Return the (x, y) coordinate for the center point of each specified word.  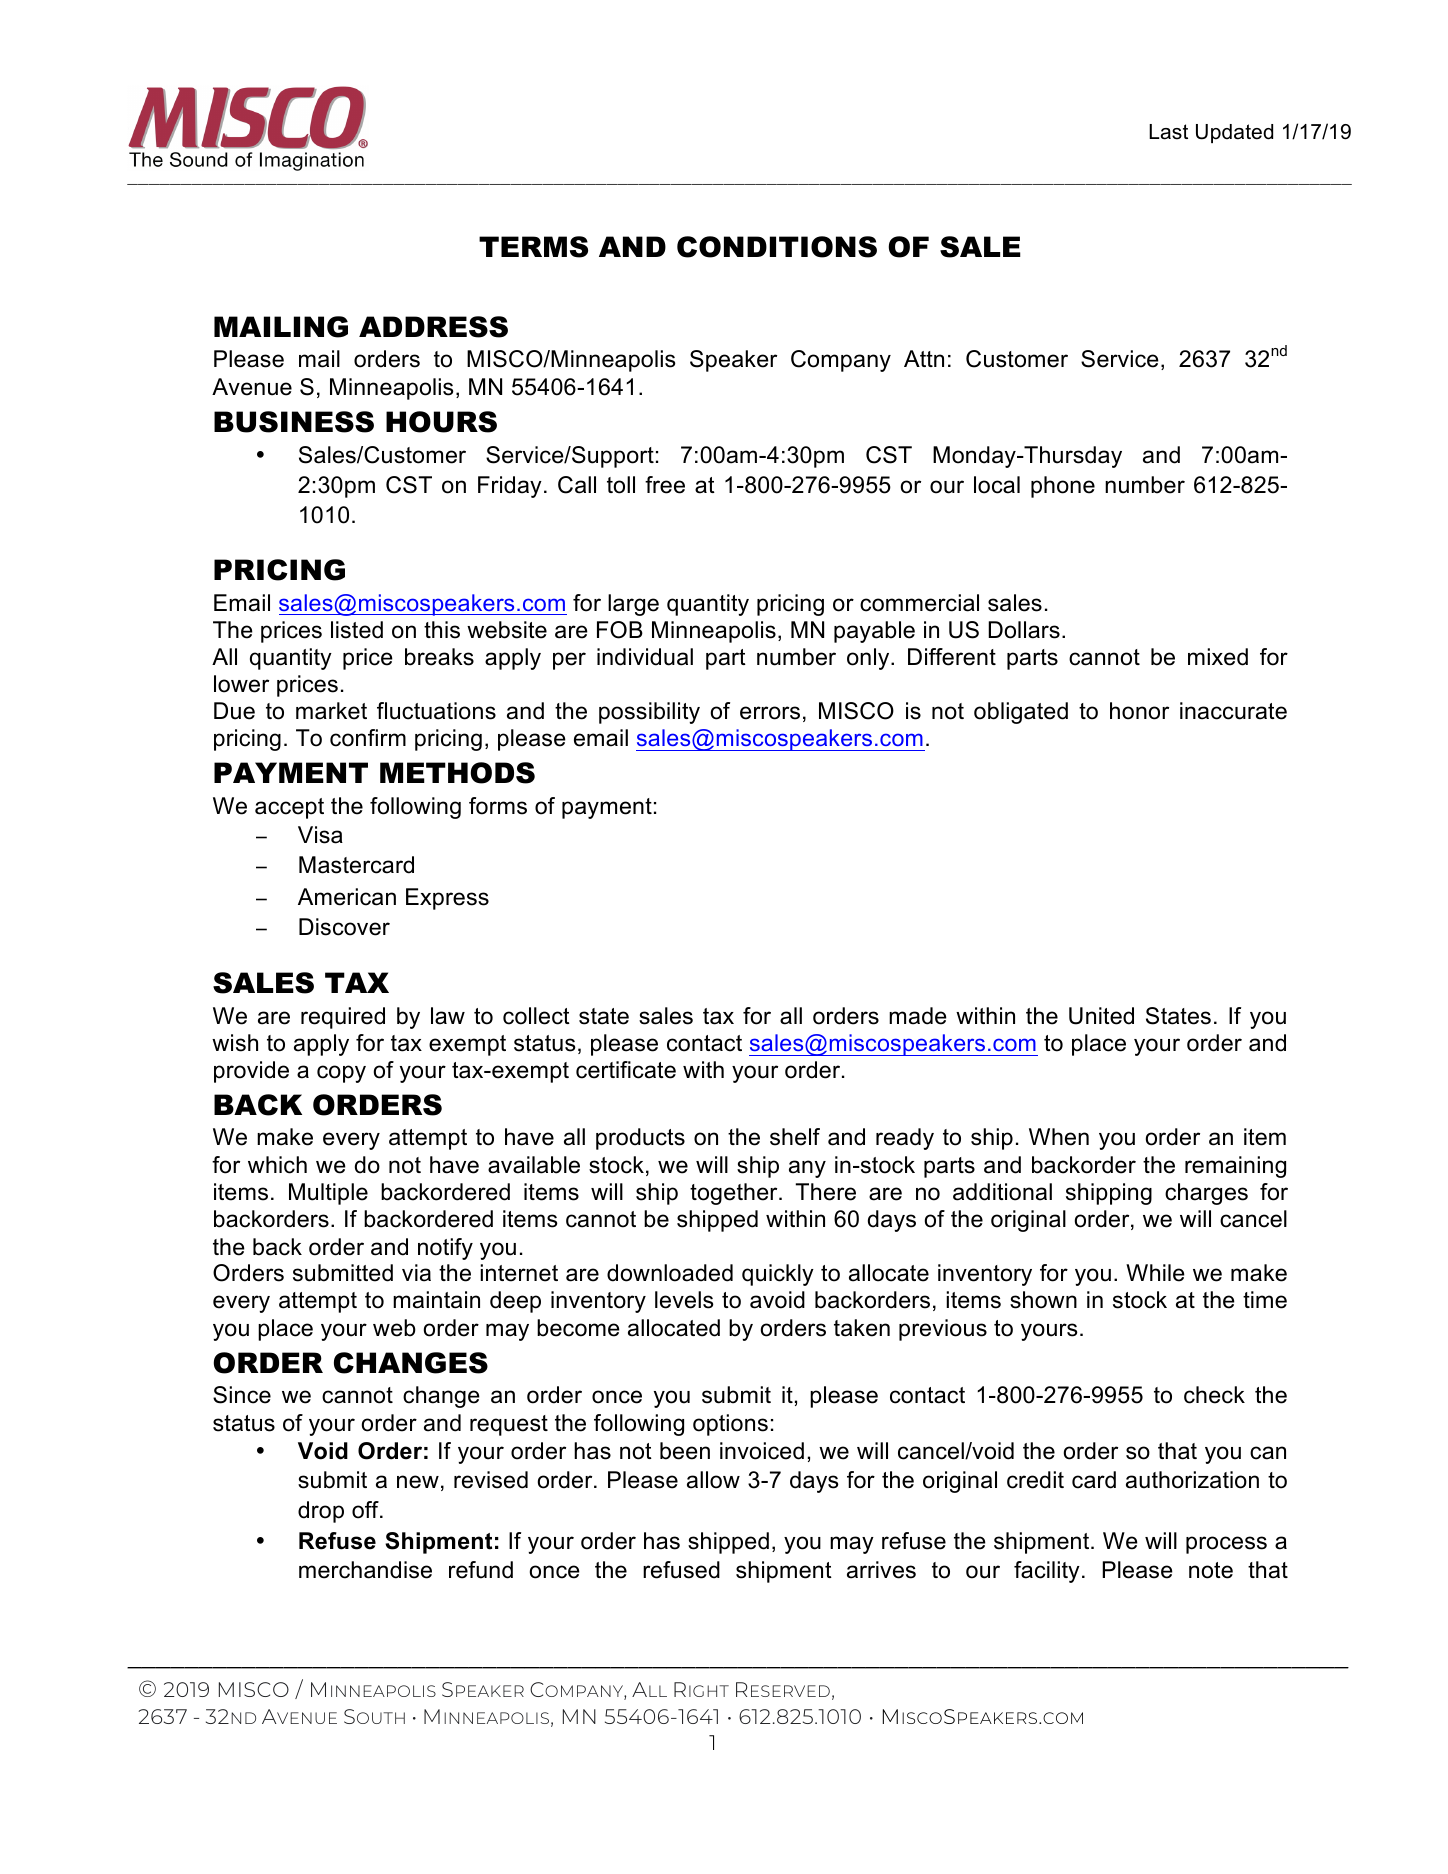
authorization (1192, 1480)
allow (713, 1480)
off (366, 1510)
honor (1139, 711)
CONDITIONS (777, 247)
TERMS (533, 247)
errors (770, 713)
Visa (320, 835)
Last (1168, 132)
